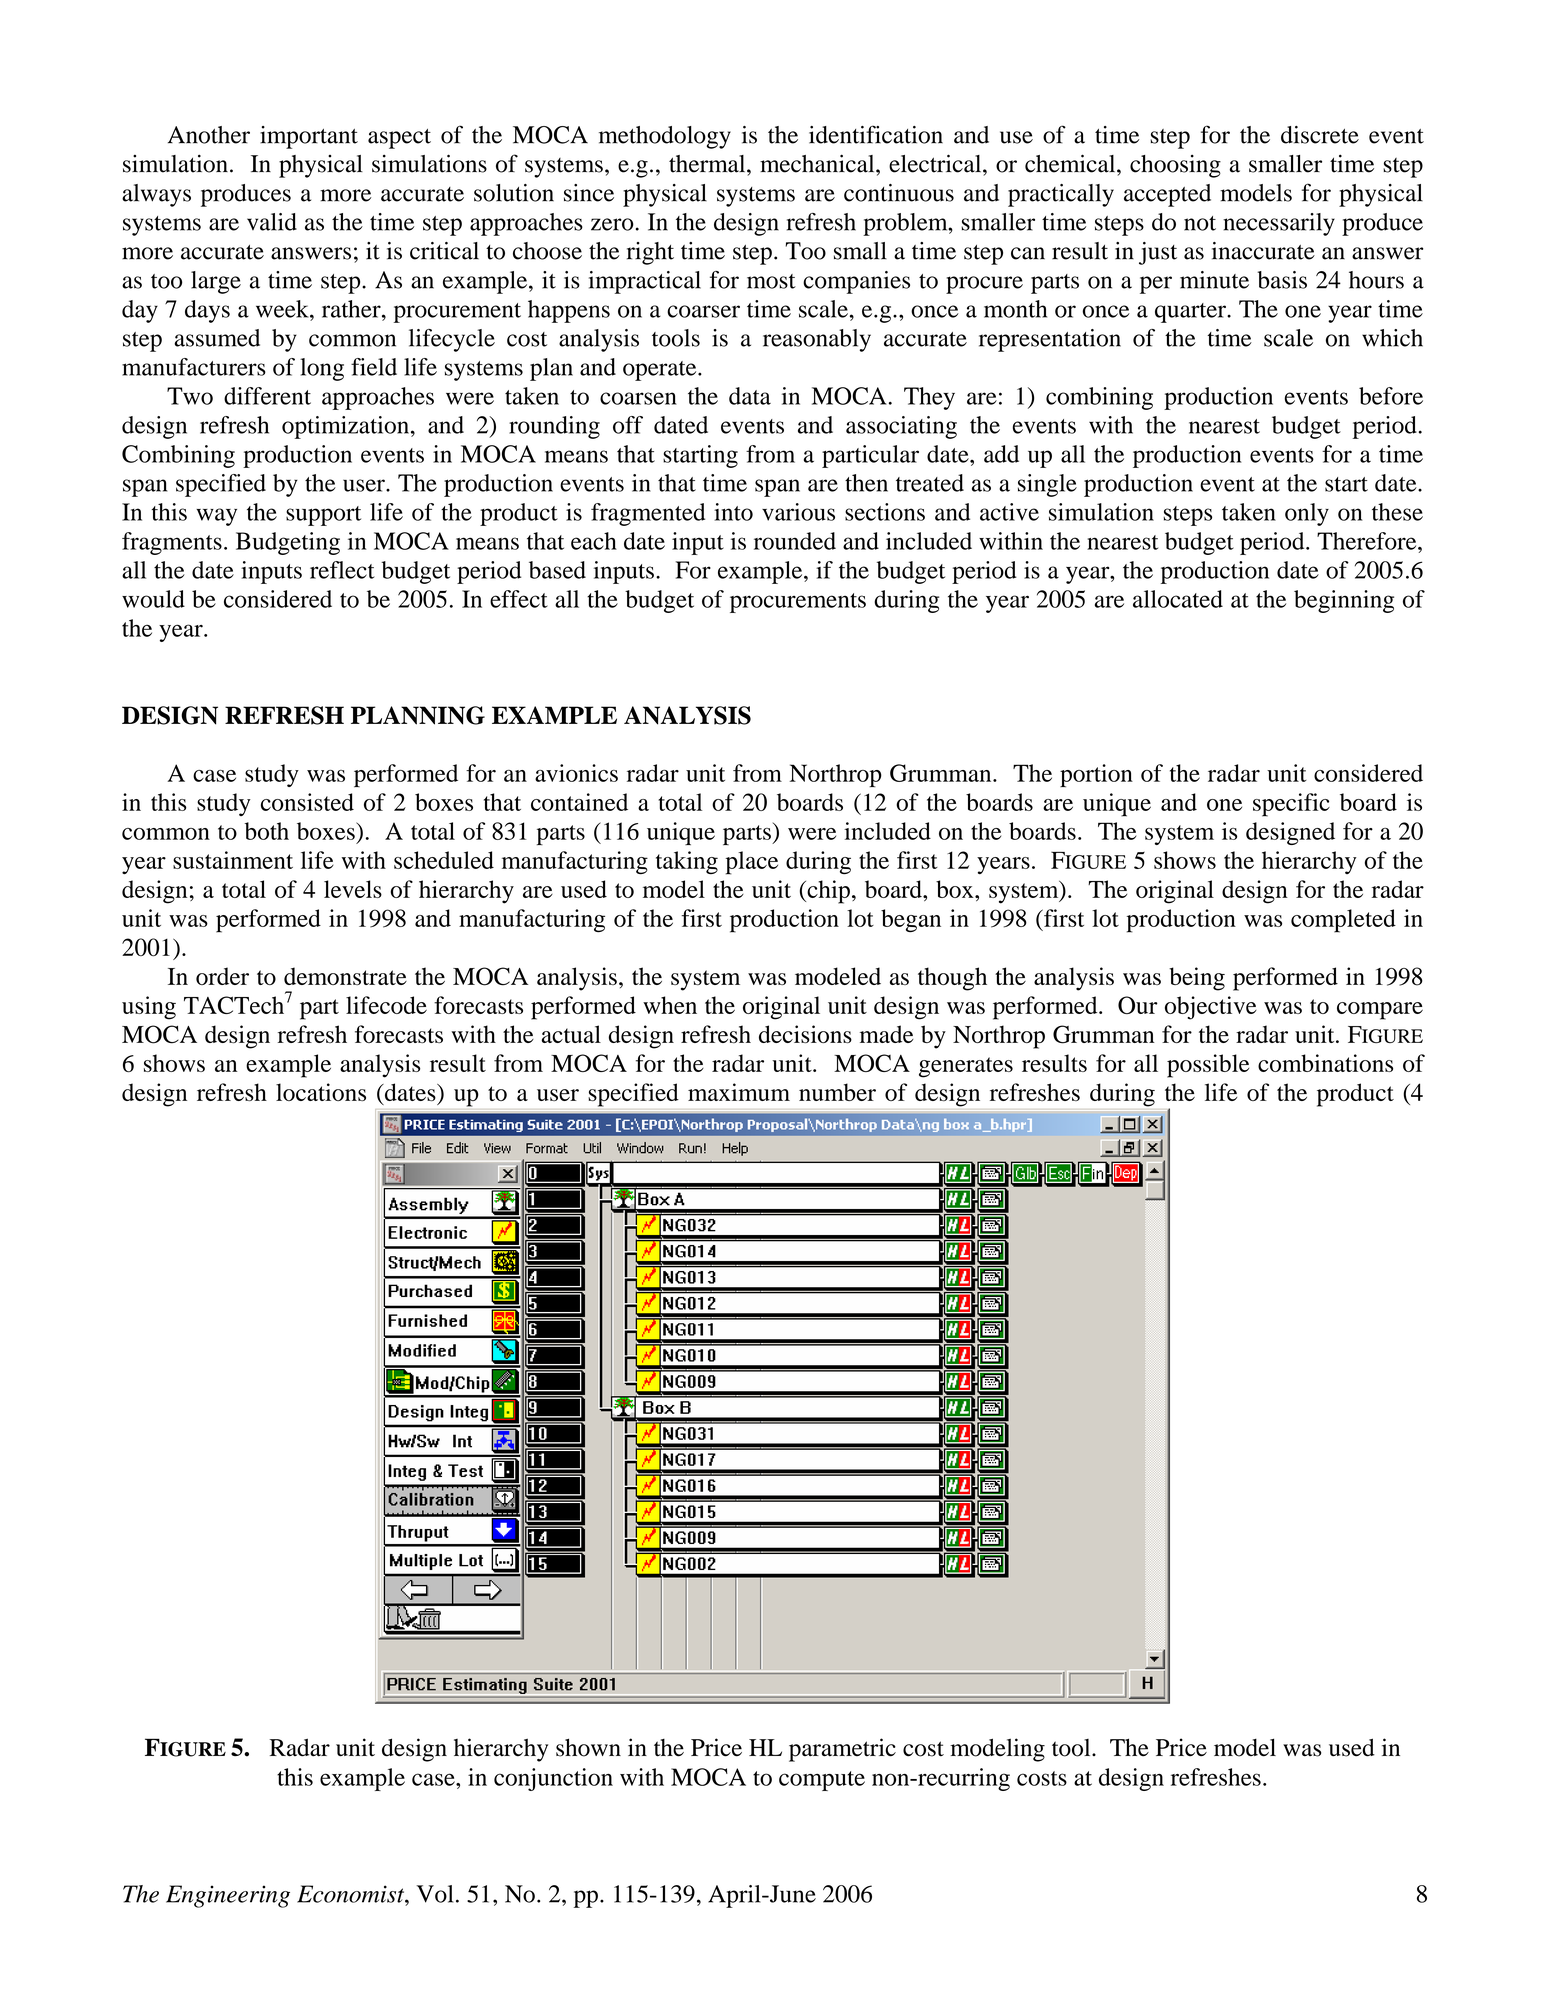 This screenshot has height=1999, width=1545. I want to click on parametric, so click(842, 1750).
